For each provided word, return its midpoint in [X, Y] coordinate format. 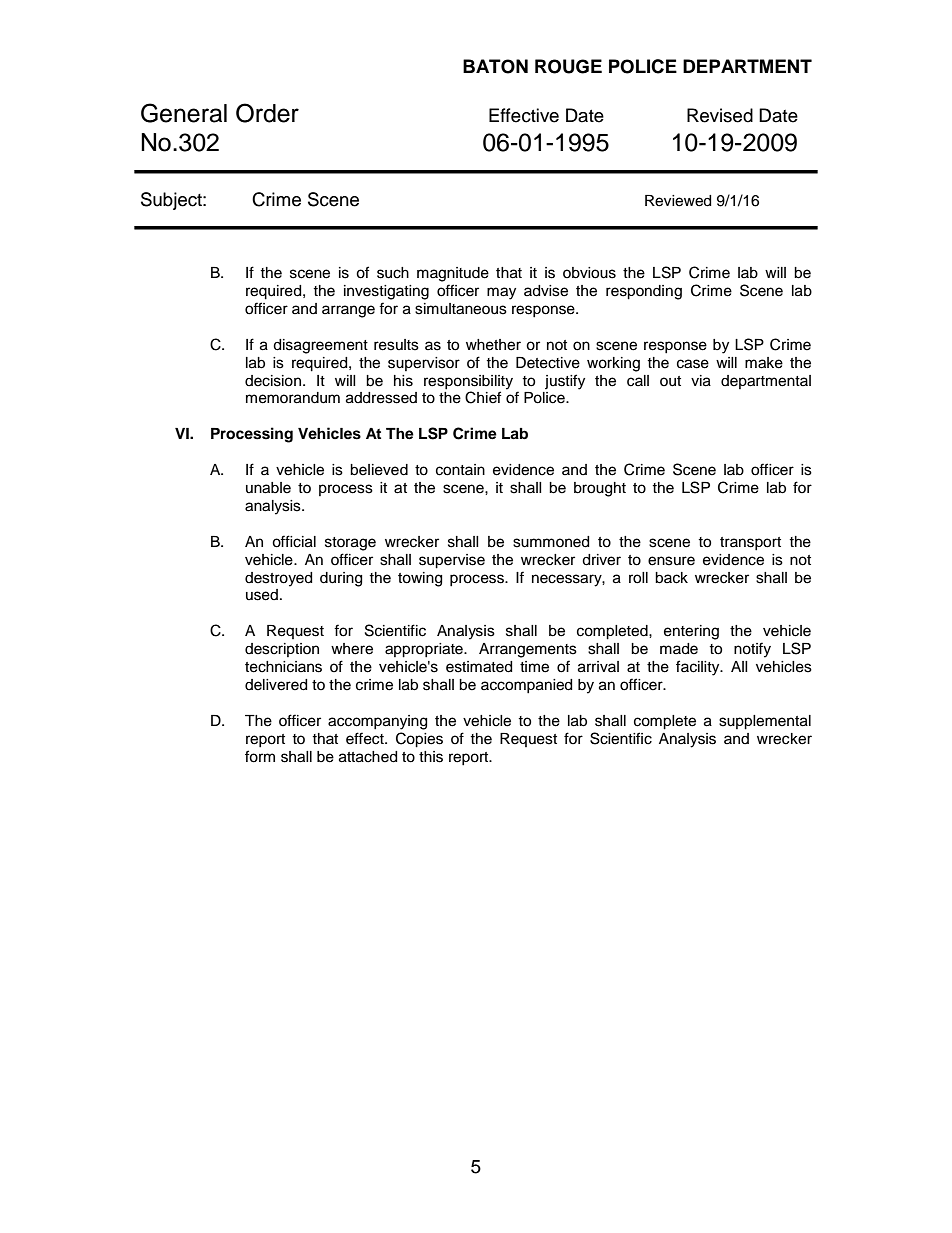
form [260, 756]
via [701, 381]
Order [267, 113]
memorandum [293, 398]
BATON [495, 66]
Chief [483, 397]
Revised [720, 115]
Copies [419, 740]
